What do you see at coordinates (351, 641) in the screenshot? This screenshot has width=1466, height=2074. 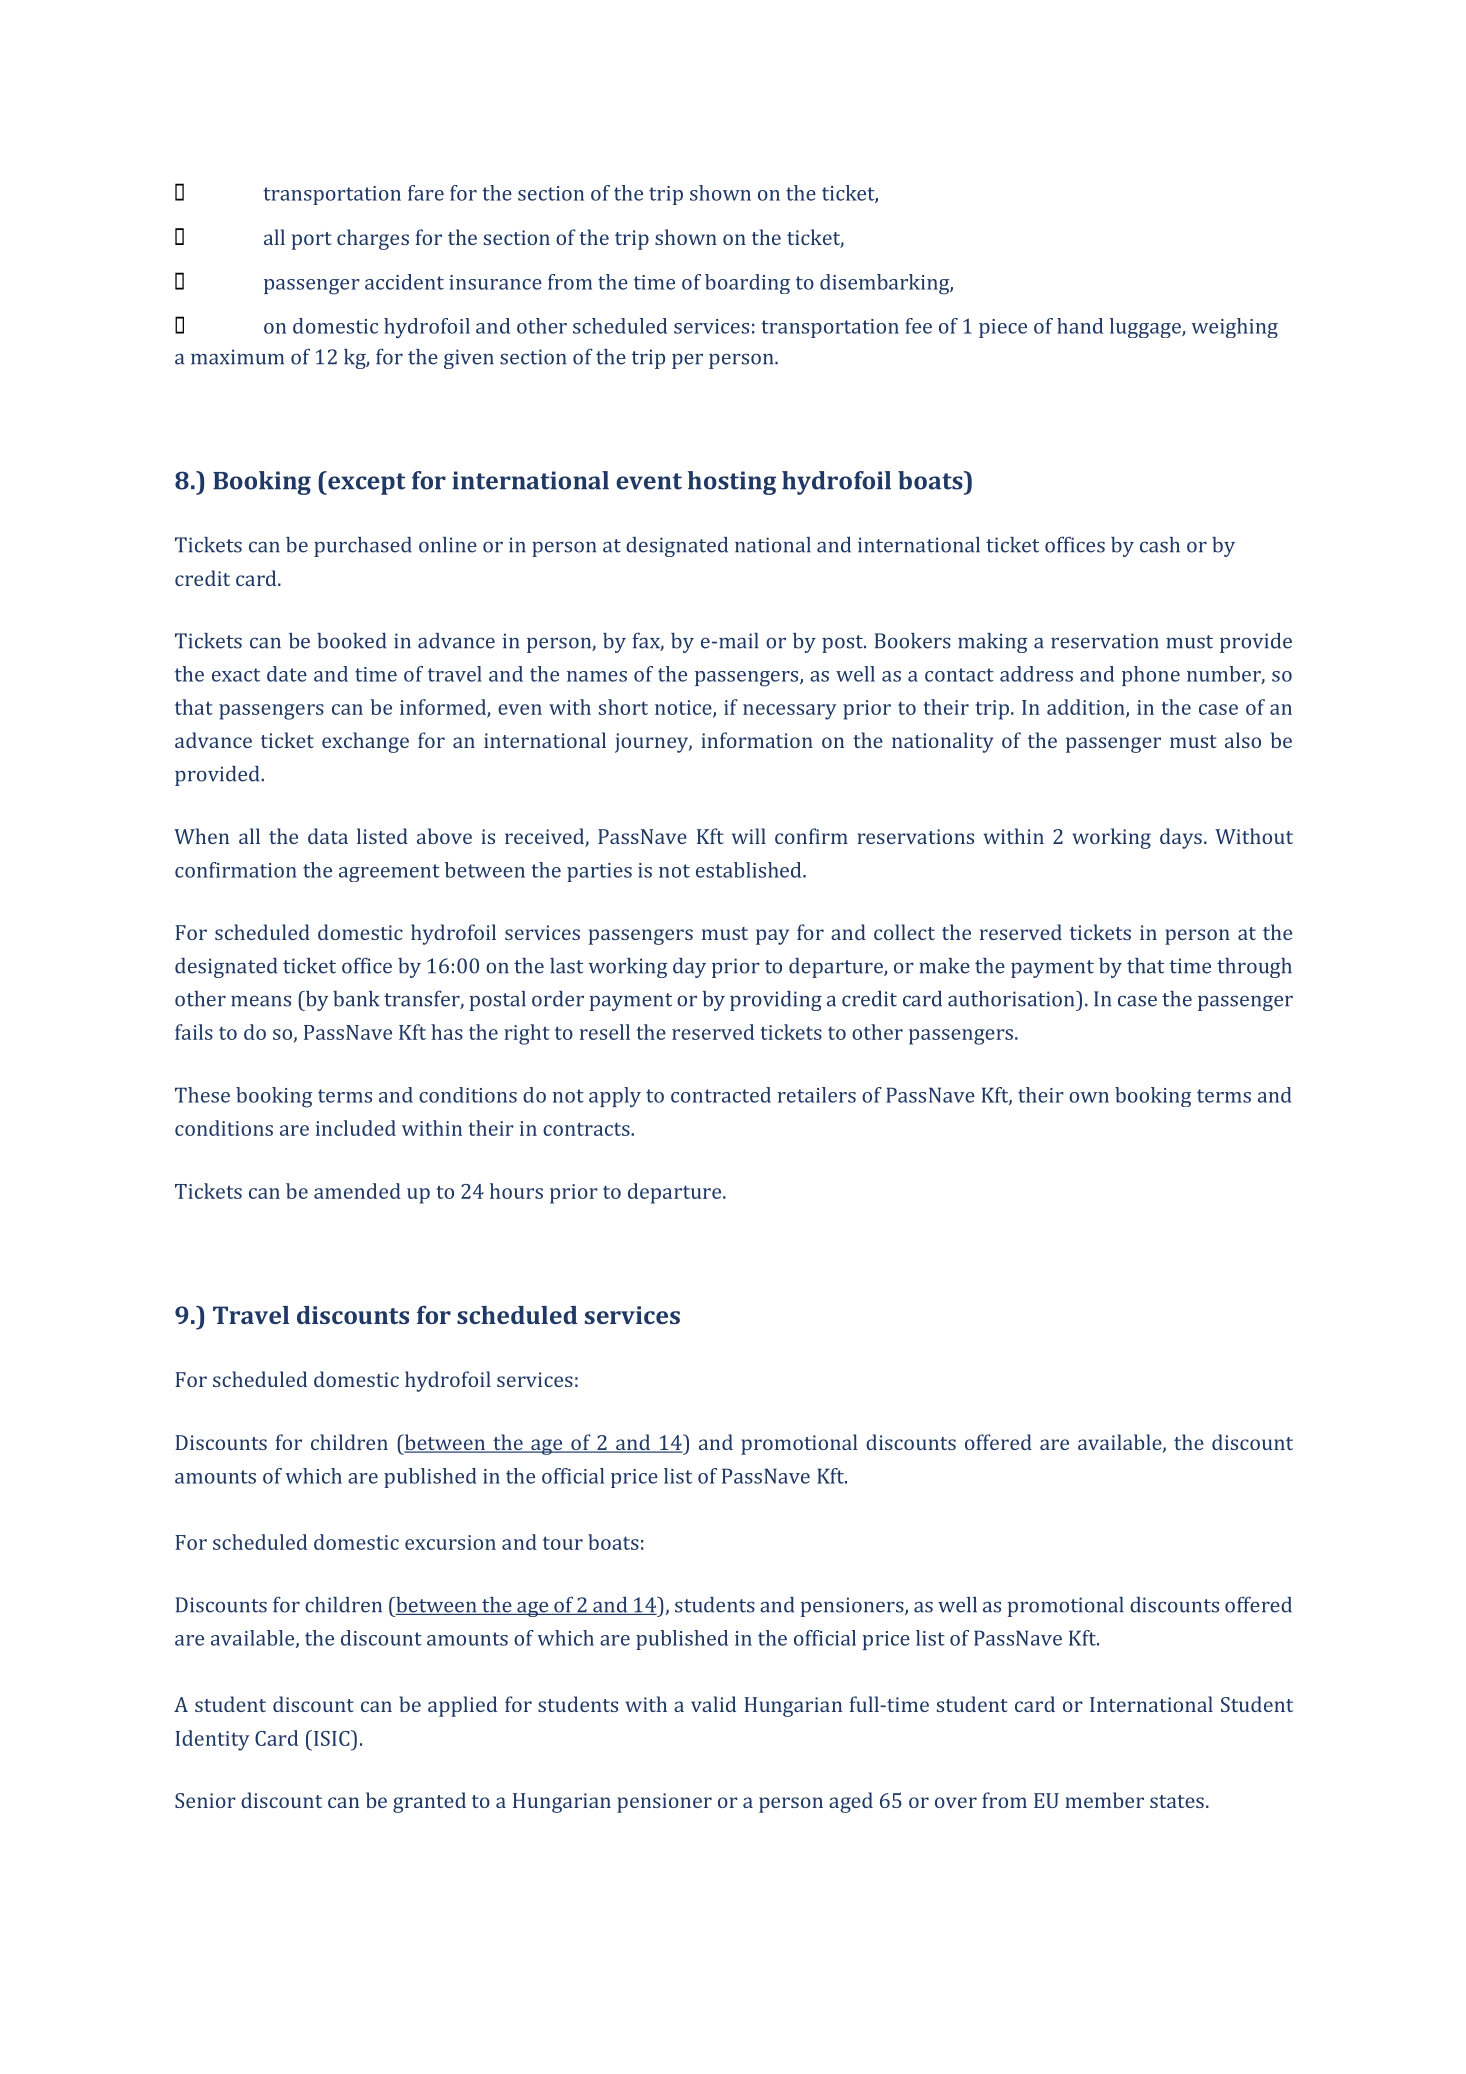 I see `booked` at bounding box center [351, 641].
